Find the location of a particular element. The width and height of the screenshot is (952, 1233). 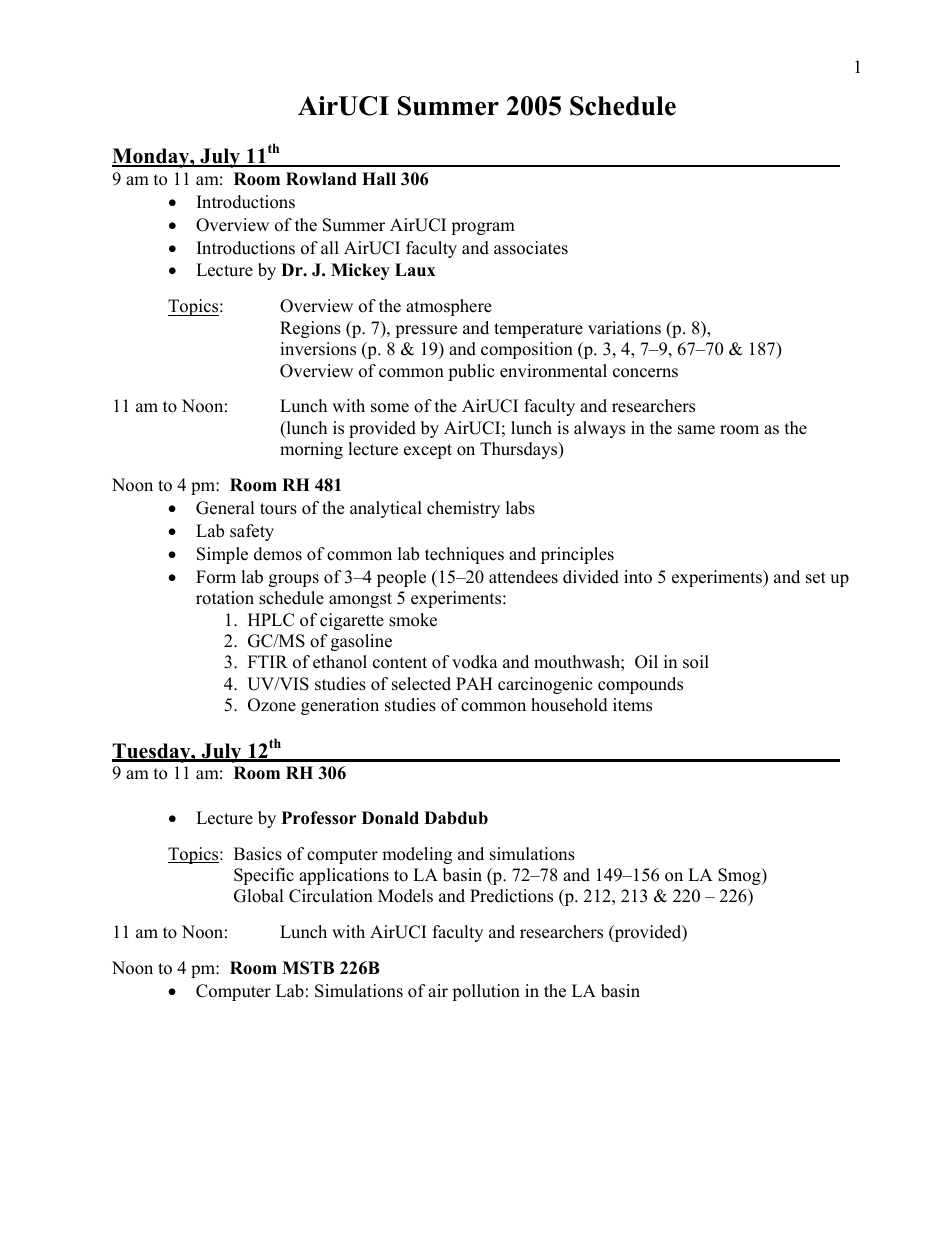

variations is located at coordinates (624, 328).
